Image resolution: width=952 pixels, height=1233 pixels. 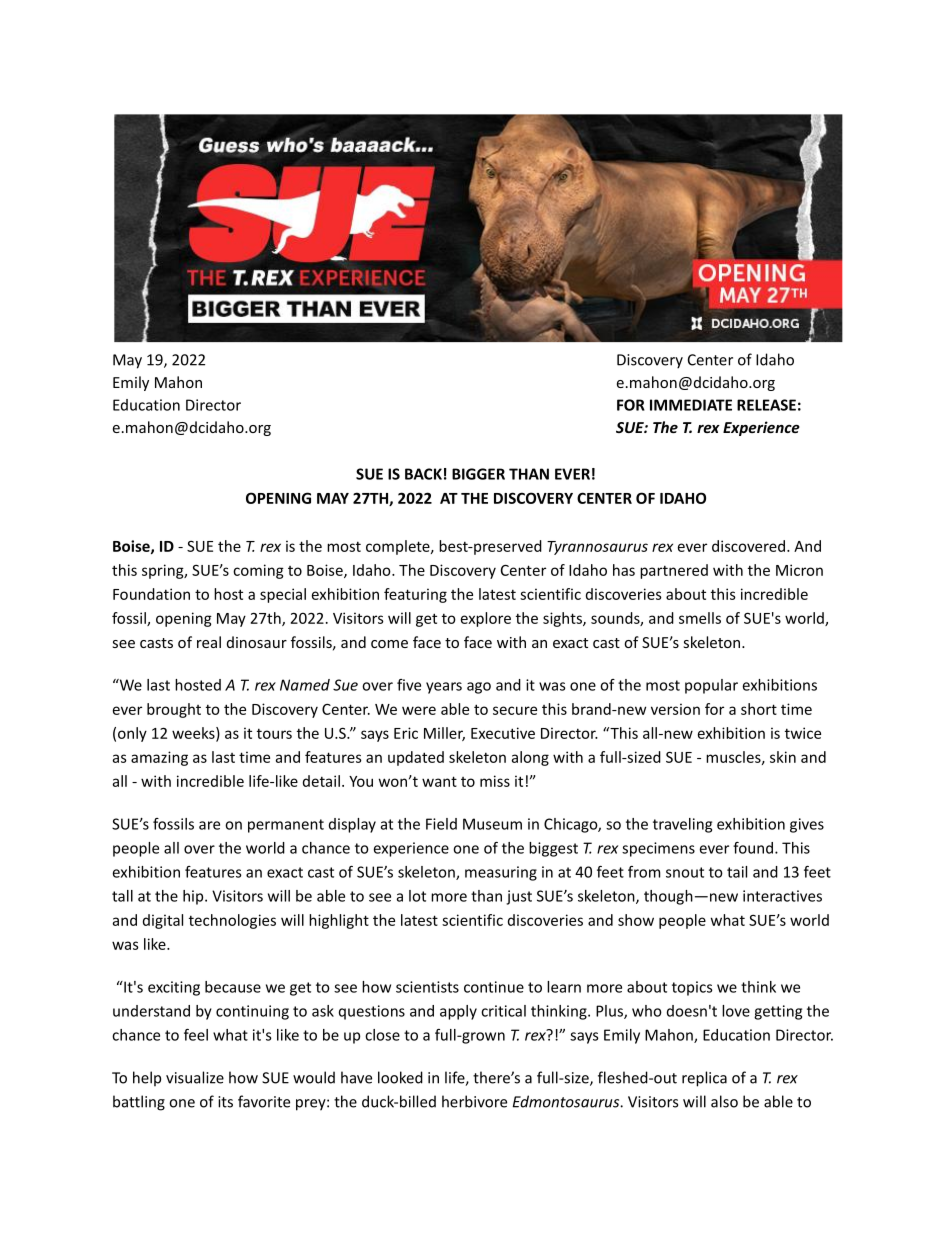 I want to click on herbivore, so click(x=474, y=1101).
